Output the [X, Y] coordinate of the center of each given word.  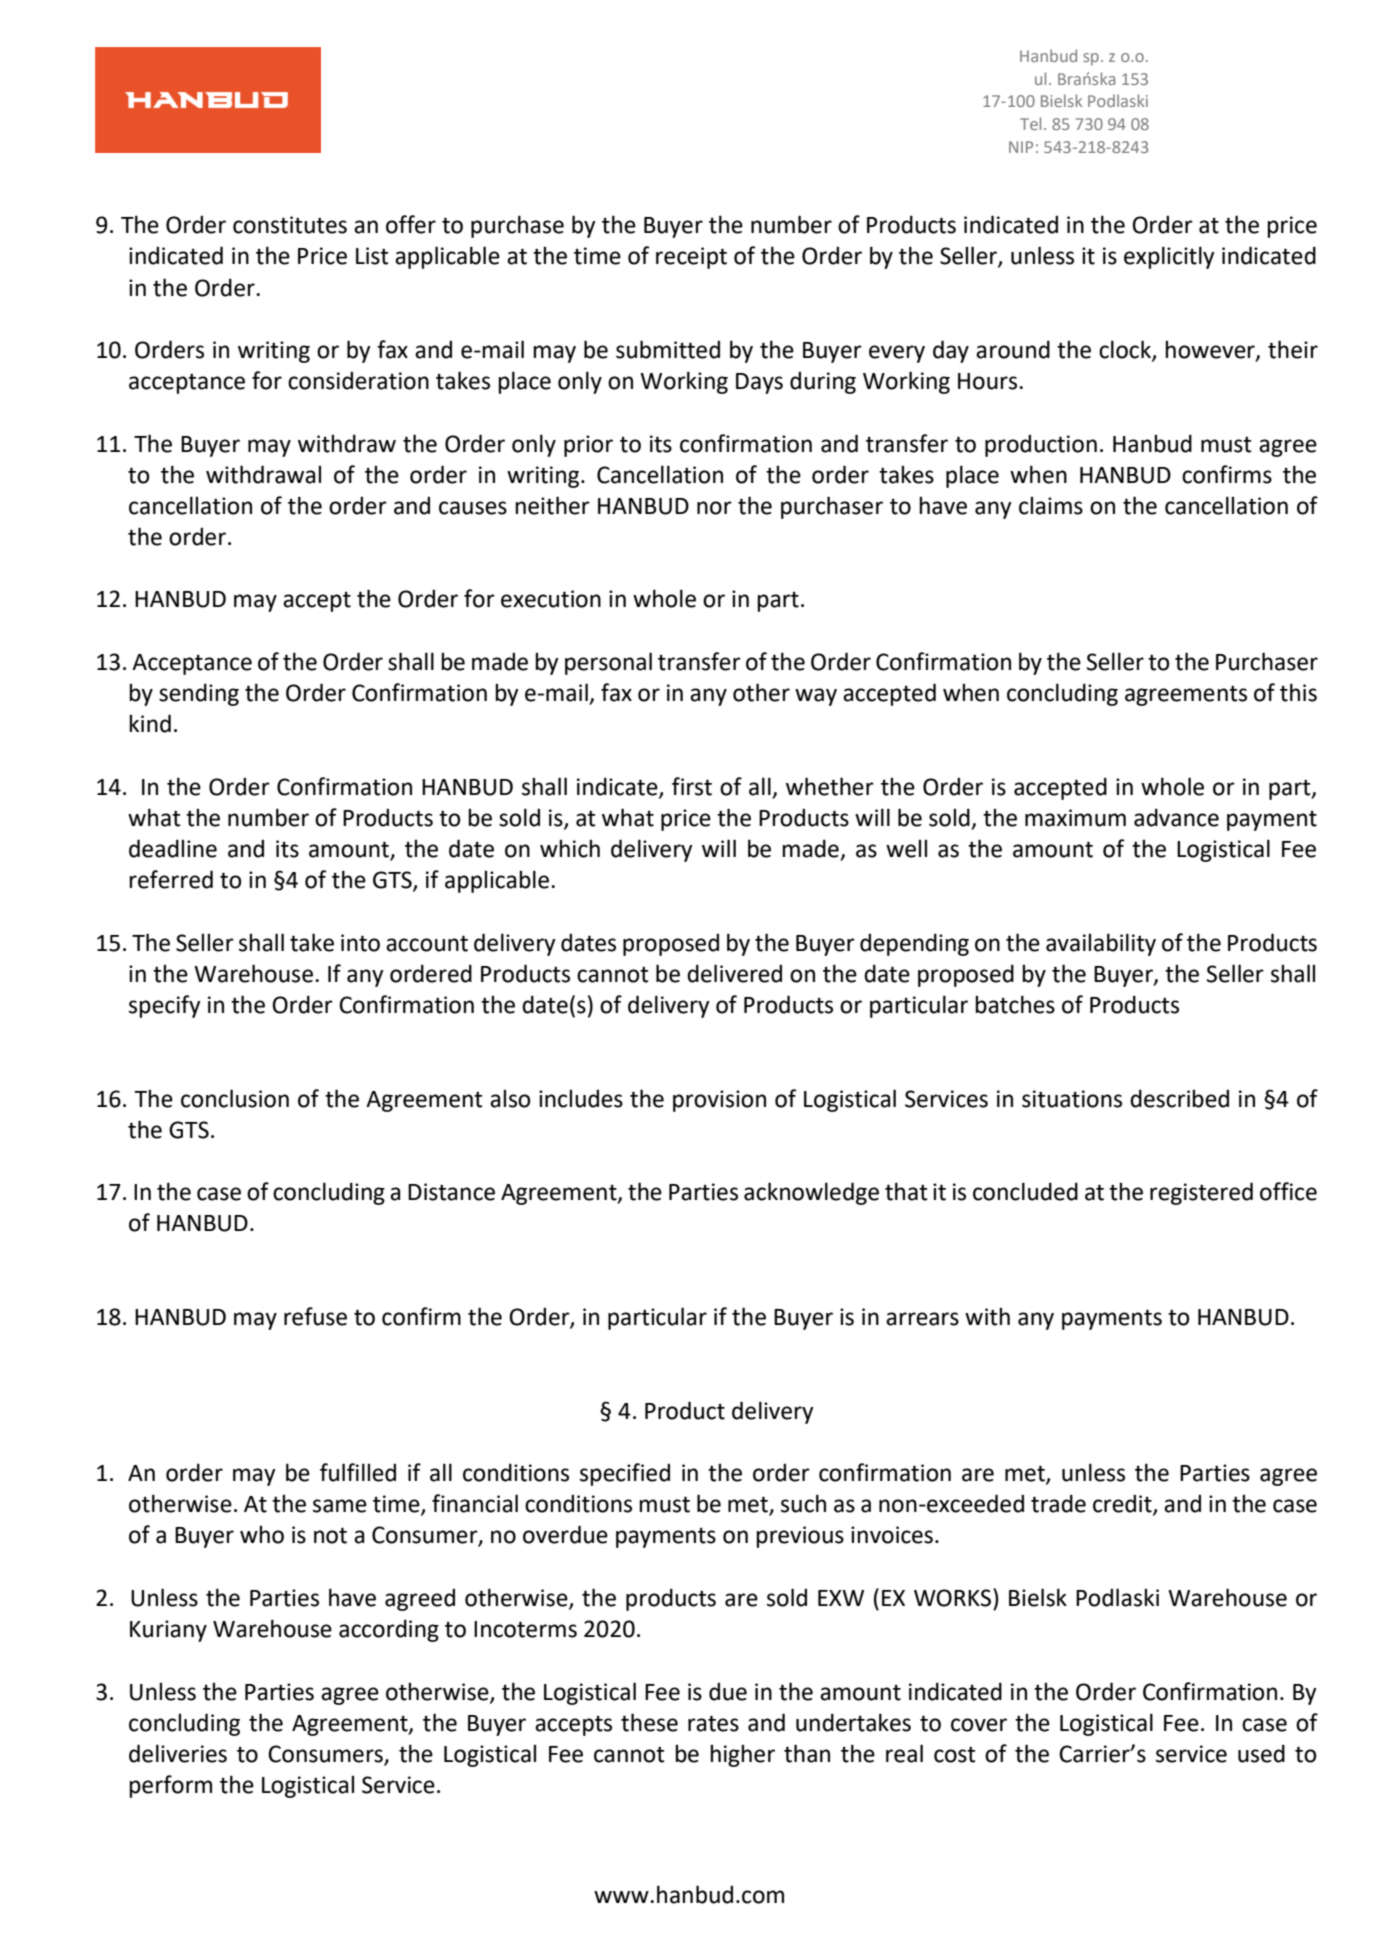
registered [1201, 1193]
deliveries [178, 1753]
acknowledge [811, 1193]
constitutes [290, 225]
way [816, 697]
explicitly [1169, 257]
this [1298, 692]
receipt [691, 258]
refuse [315, 1316]
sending [199, 694]
